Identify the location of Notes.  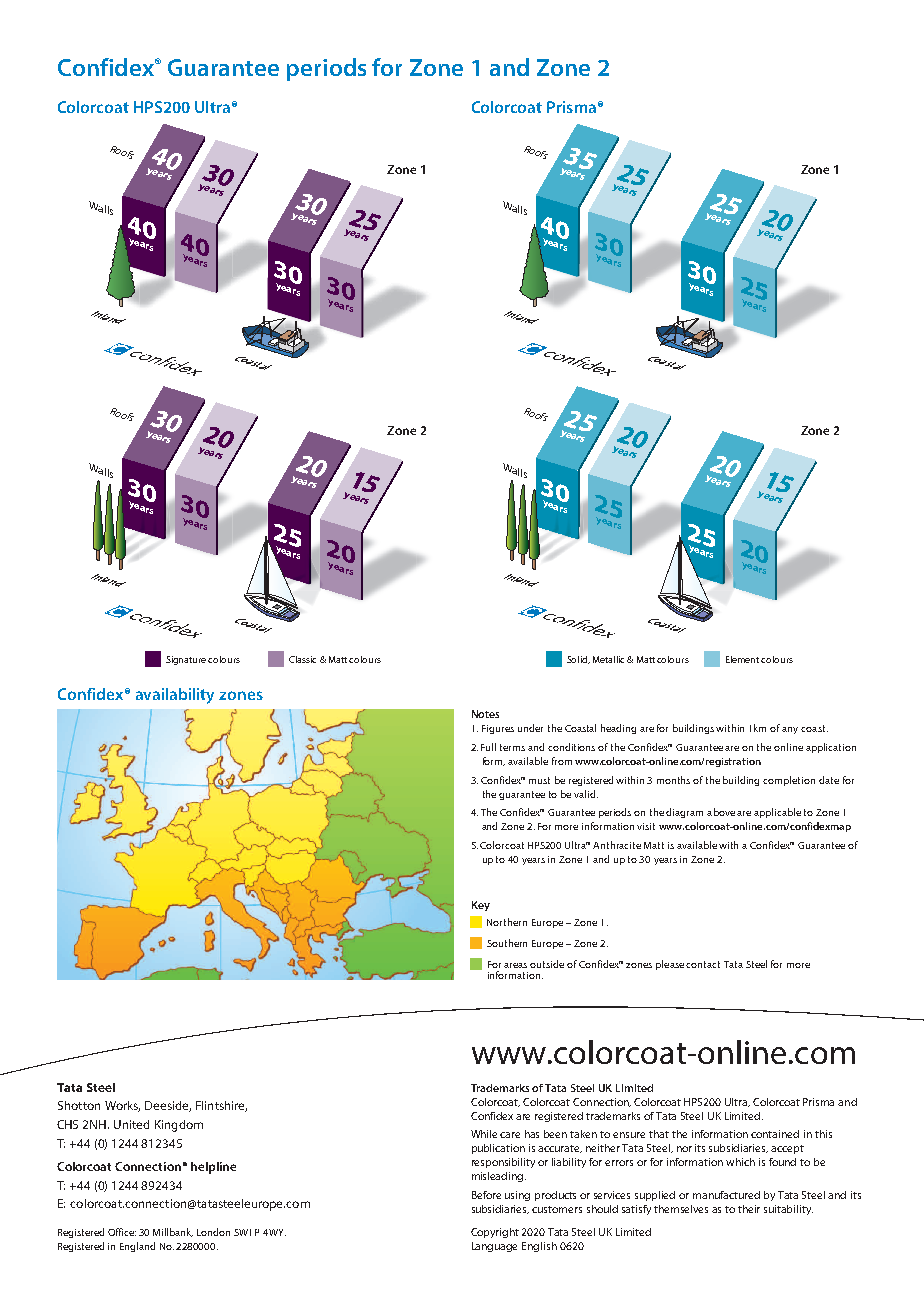
(485, 714).
